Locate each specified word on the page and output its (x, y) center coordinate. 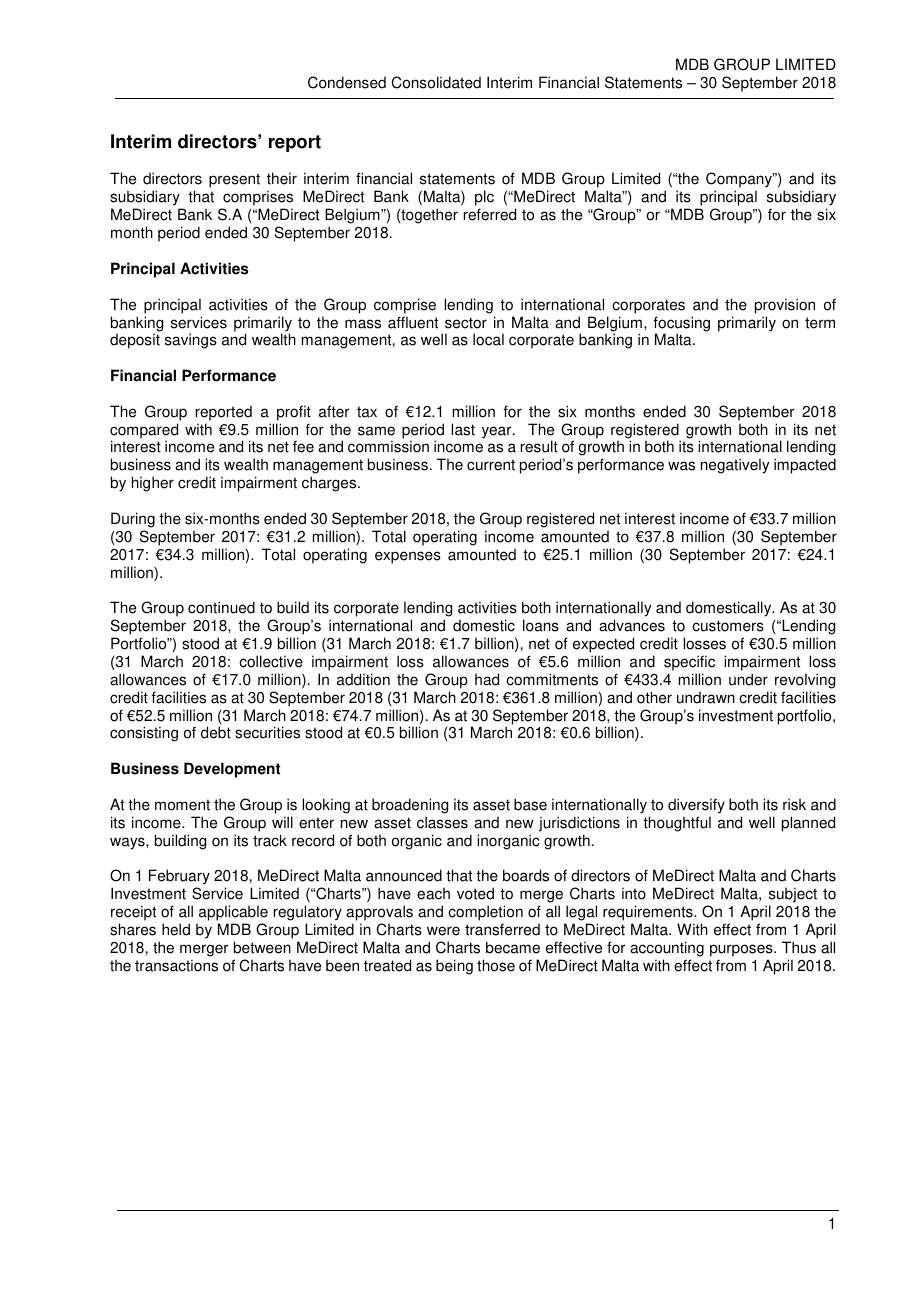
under (748, 679)
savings (191, 341)
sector (466, 323)
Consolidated (436, 82)
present (234, 180)
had (487, 679)
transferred (502, 929)
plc (484, 199)
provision (785, 306)
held (176, 929)
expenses (408, 557)
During (133, 520)
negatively (735, 466)
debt (216, 732)
